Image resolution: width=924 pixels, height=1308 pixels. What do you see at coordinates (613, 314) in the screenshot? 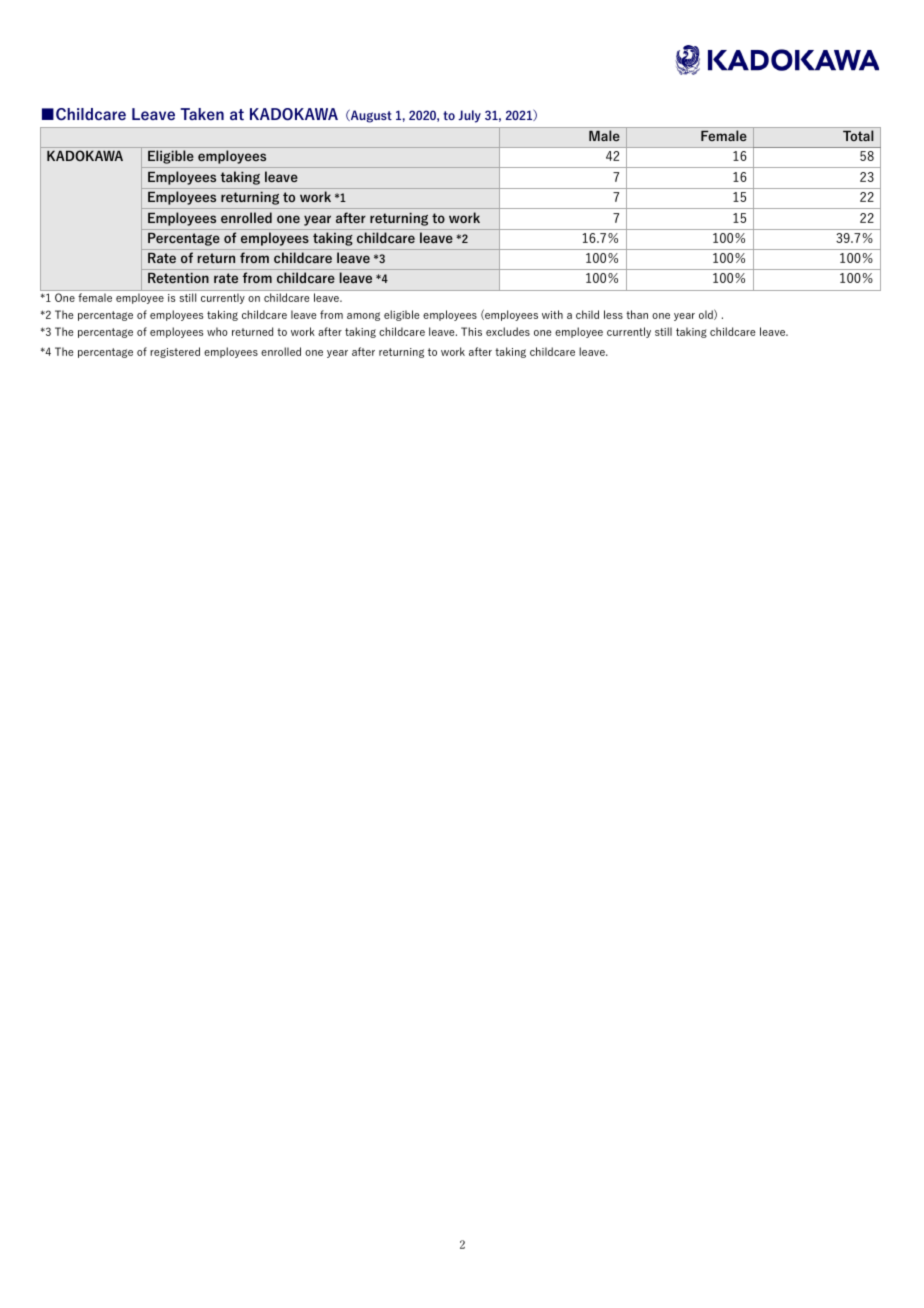
I see `less` at bounding box center [613, 314].
